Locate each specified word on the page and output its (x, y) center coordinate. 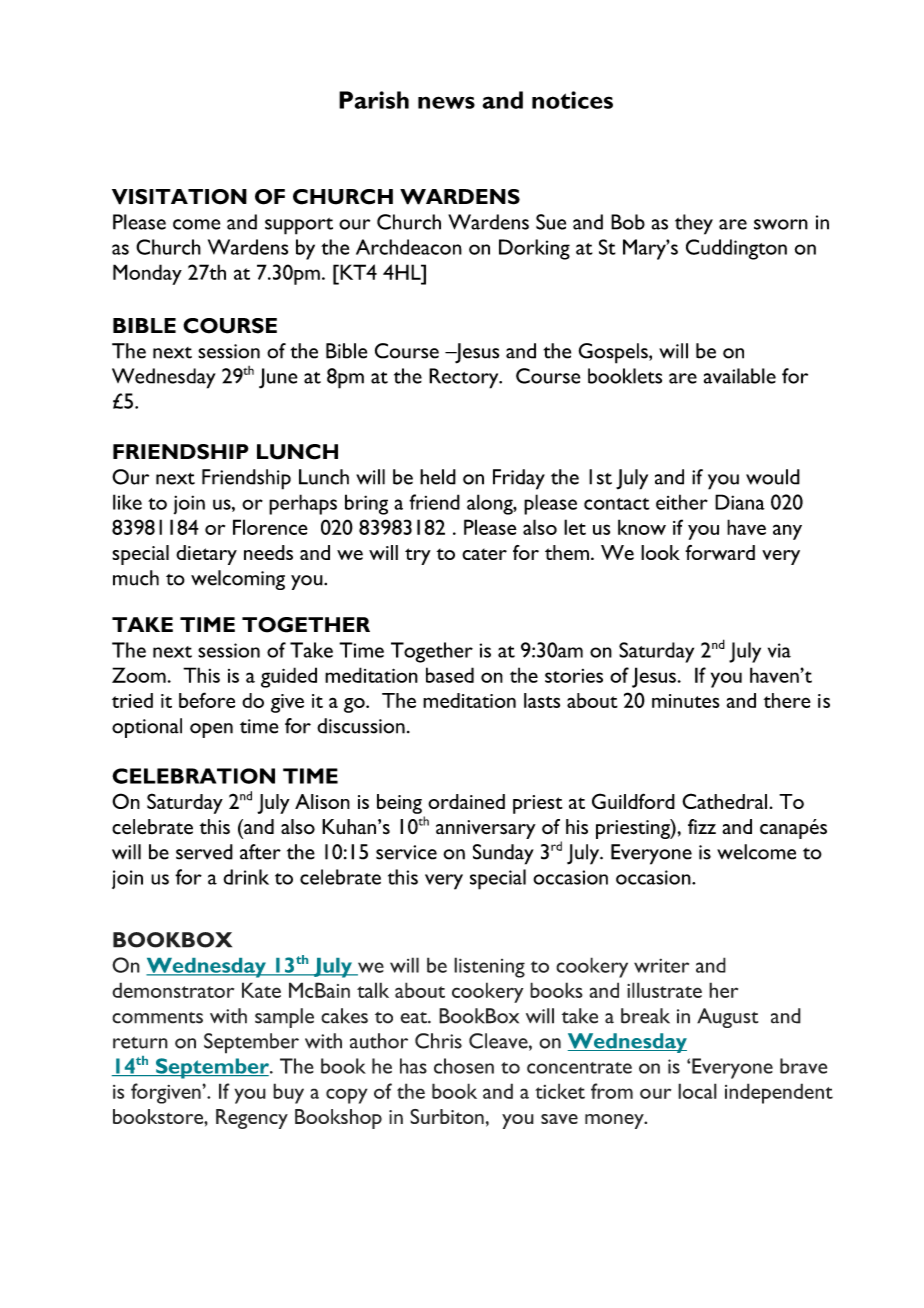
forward (720, 552)
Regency (252, 1119)
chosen (464, 1066)
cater (484, 554)
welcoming (238, 580)
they (694, 224)
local (697, 1091)
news (446, 102)
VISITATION (179, 197)
